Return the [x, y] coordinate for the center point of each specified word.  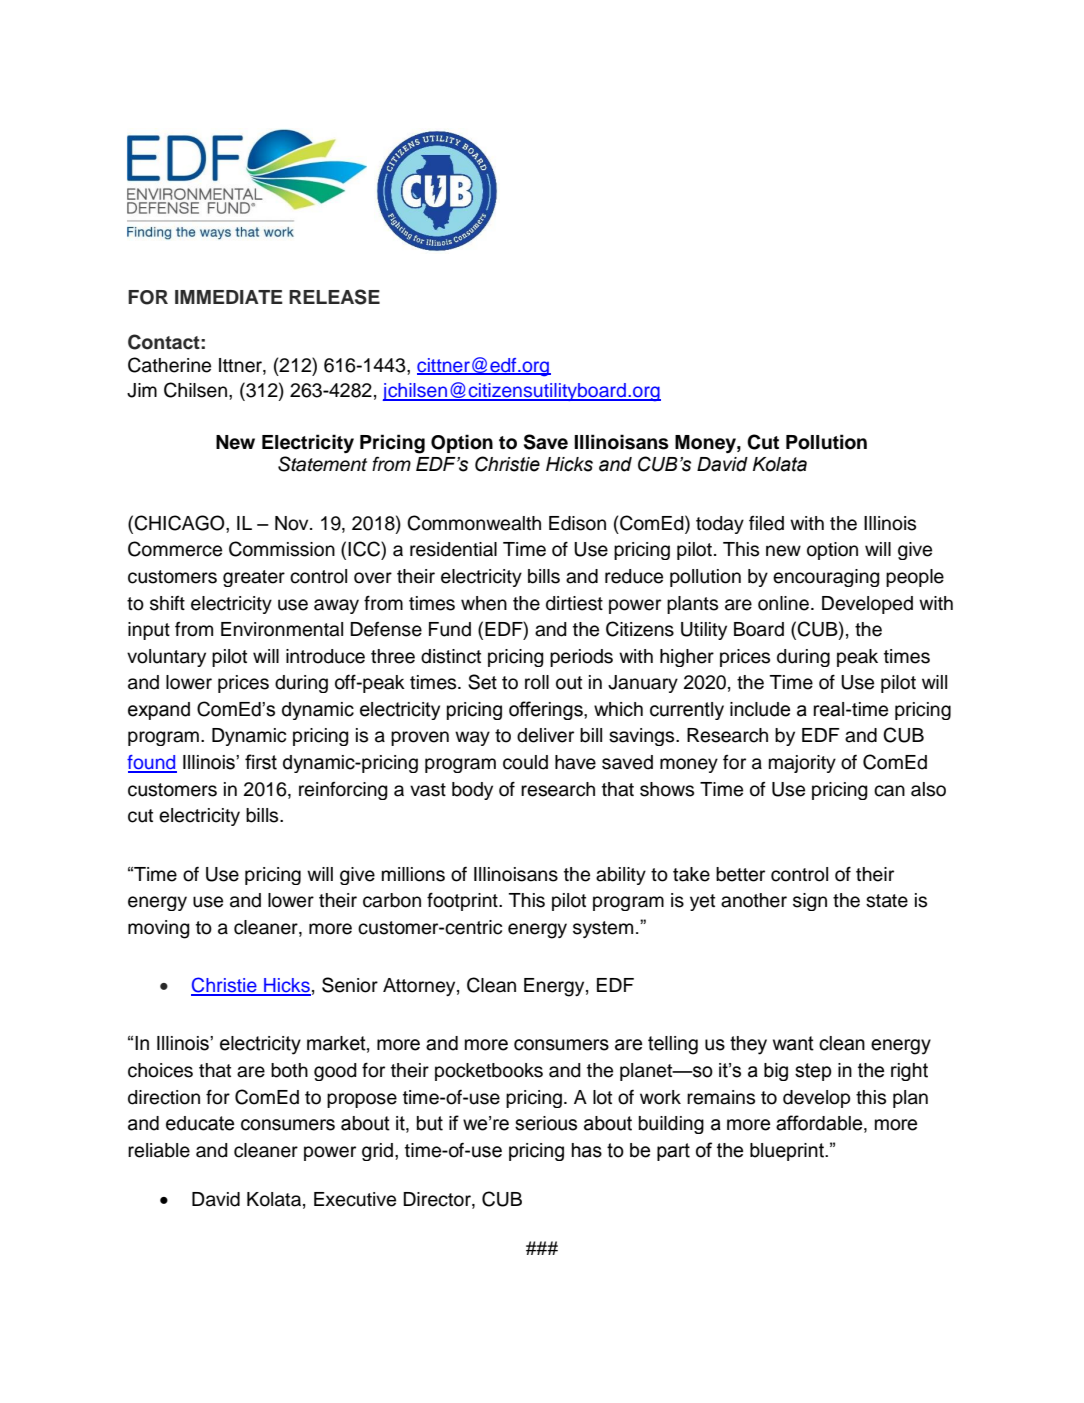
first [261, 762]
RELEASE [334, 297]
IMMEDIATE [229, 297]
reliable [159, 1150]
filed [766, 523]
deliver [545, 735]
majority [802, 764]
